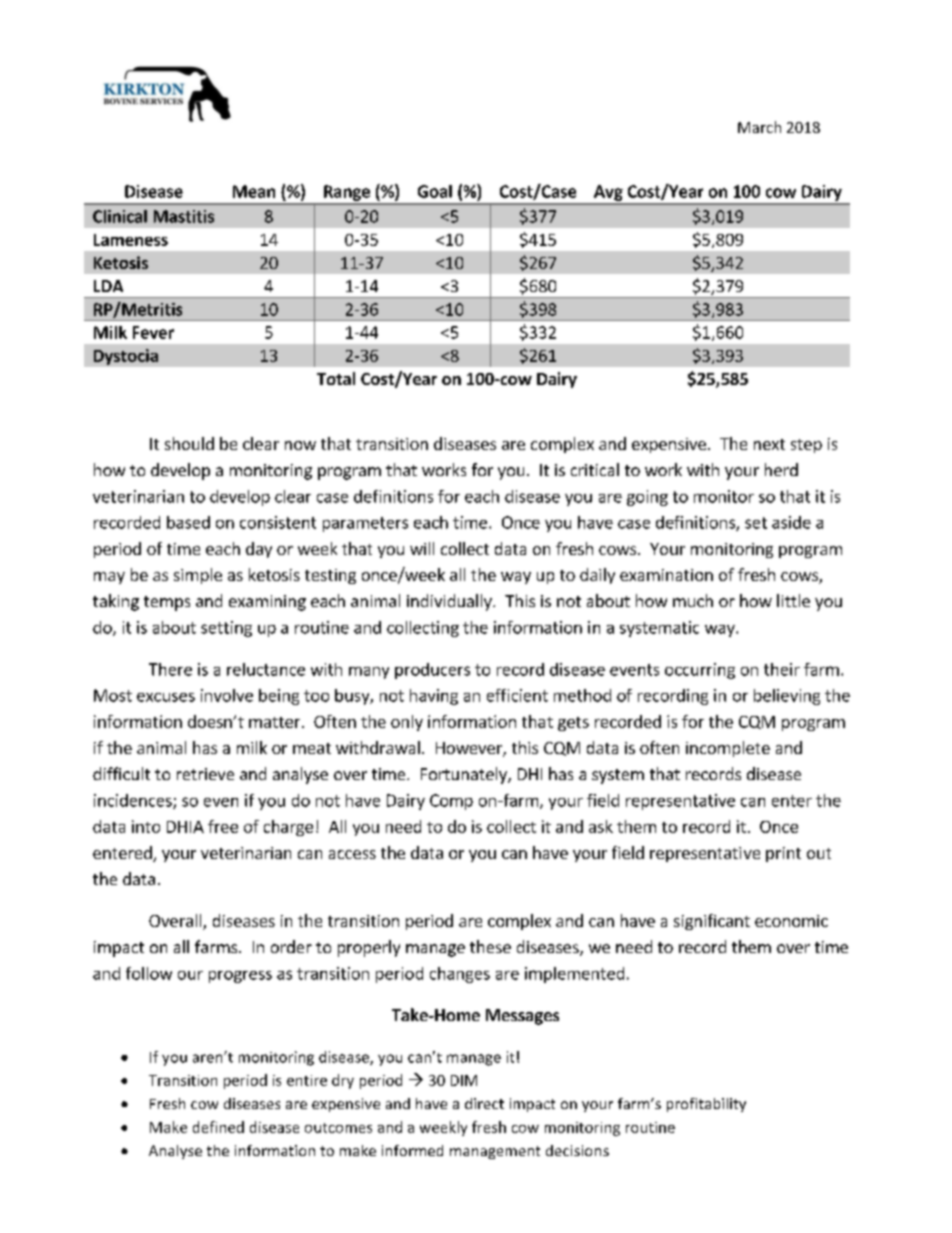  What do you see at coordinates (226, 629) in the page?
I see `setting` at bounding box center [226, 629].
